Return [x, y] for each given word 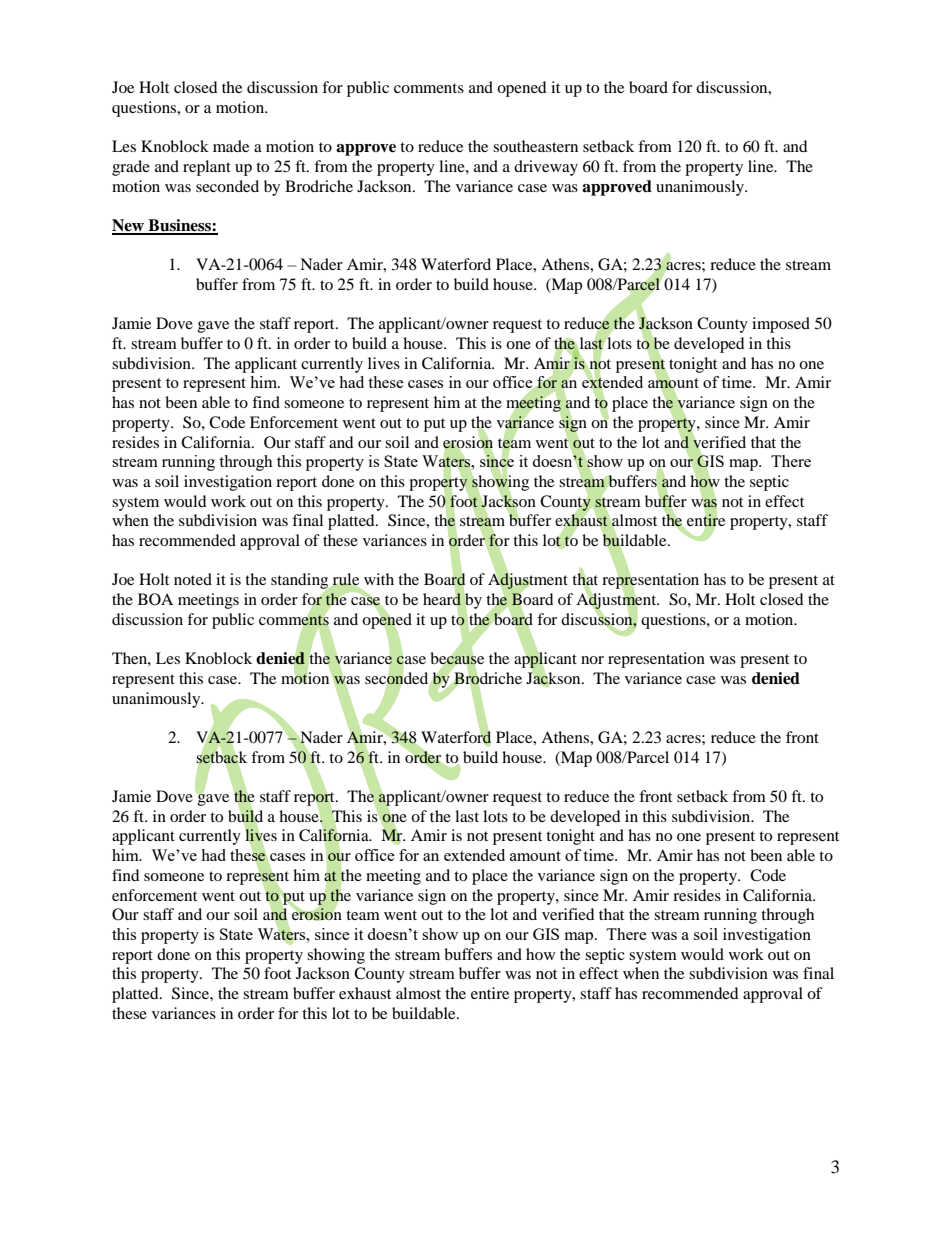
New [129, 226]
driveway [546, 168]
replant [207, 168]
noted [193, 579]
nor [592, 660]
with [379, 579]
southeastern [535, 146]
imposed [781, 325]
